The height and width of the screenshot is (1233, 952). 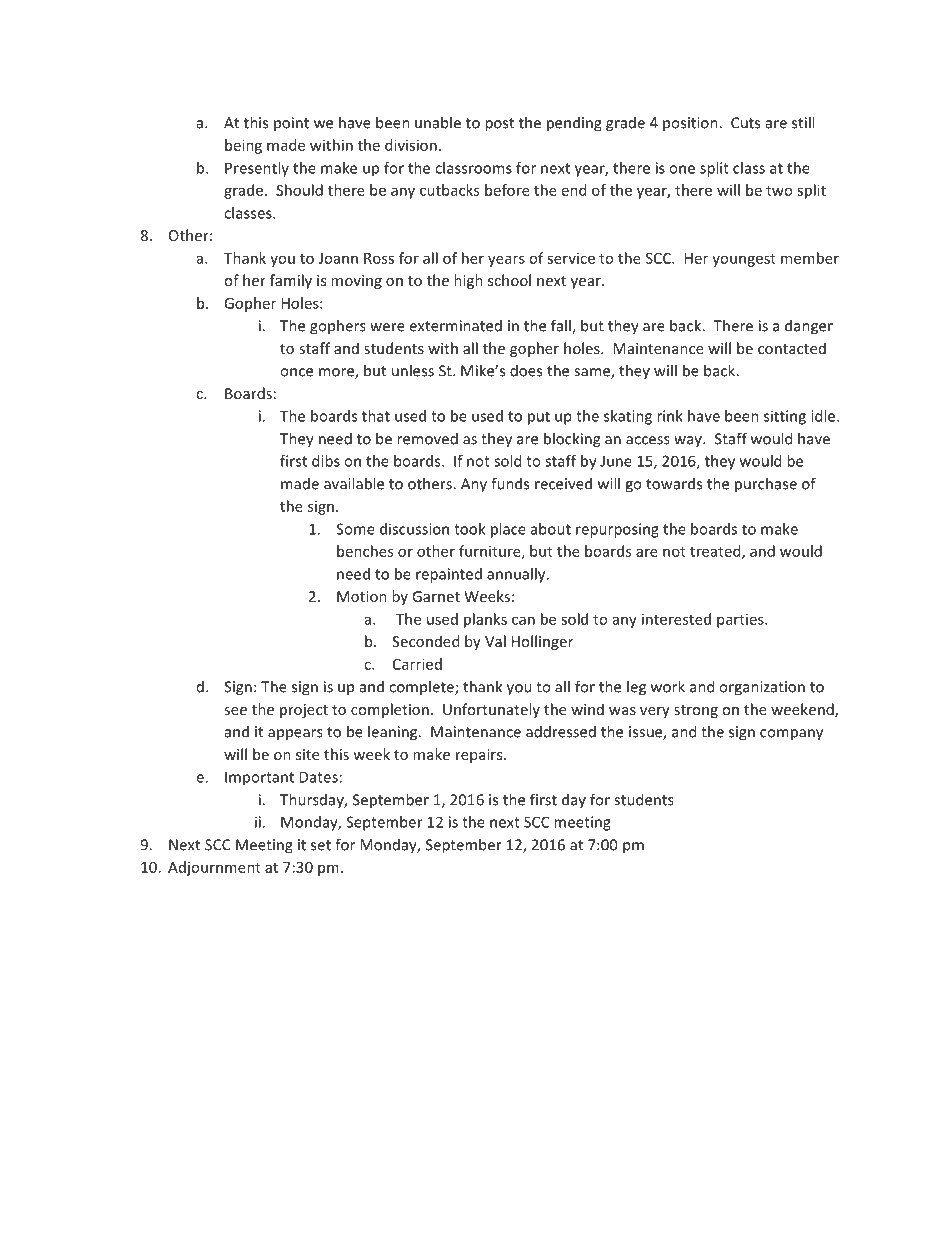 I want to click on danger, so click(x=809, y=327).
